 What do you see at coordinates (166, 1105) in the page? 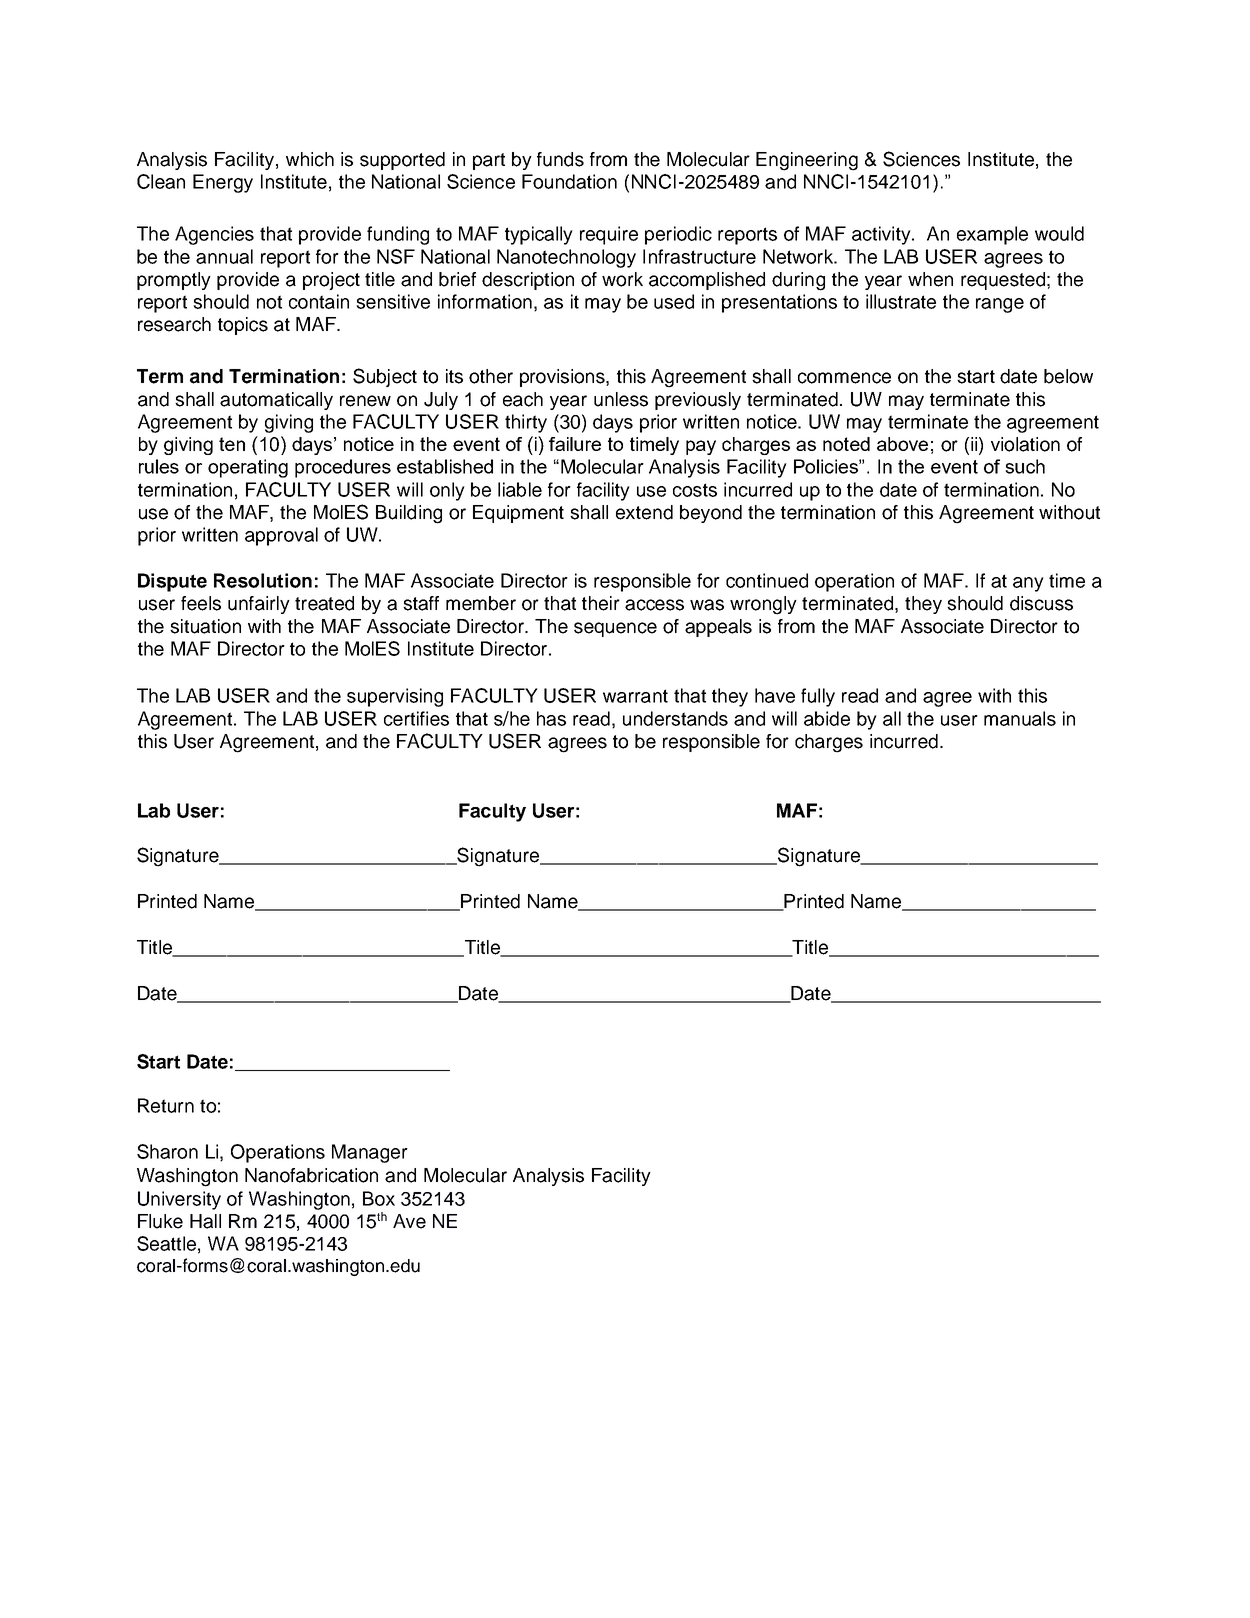
I see `Return` at bounding box center [166, 1105].
